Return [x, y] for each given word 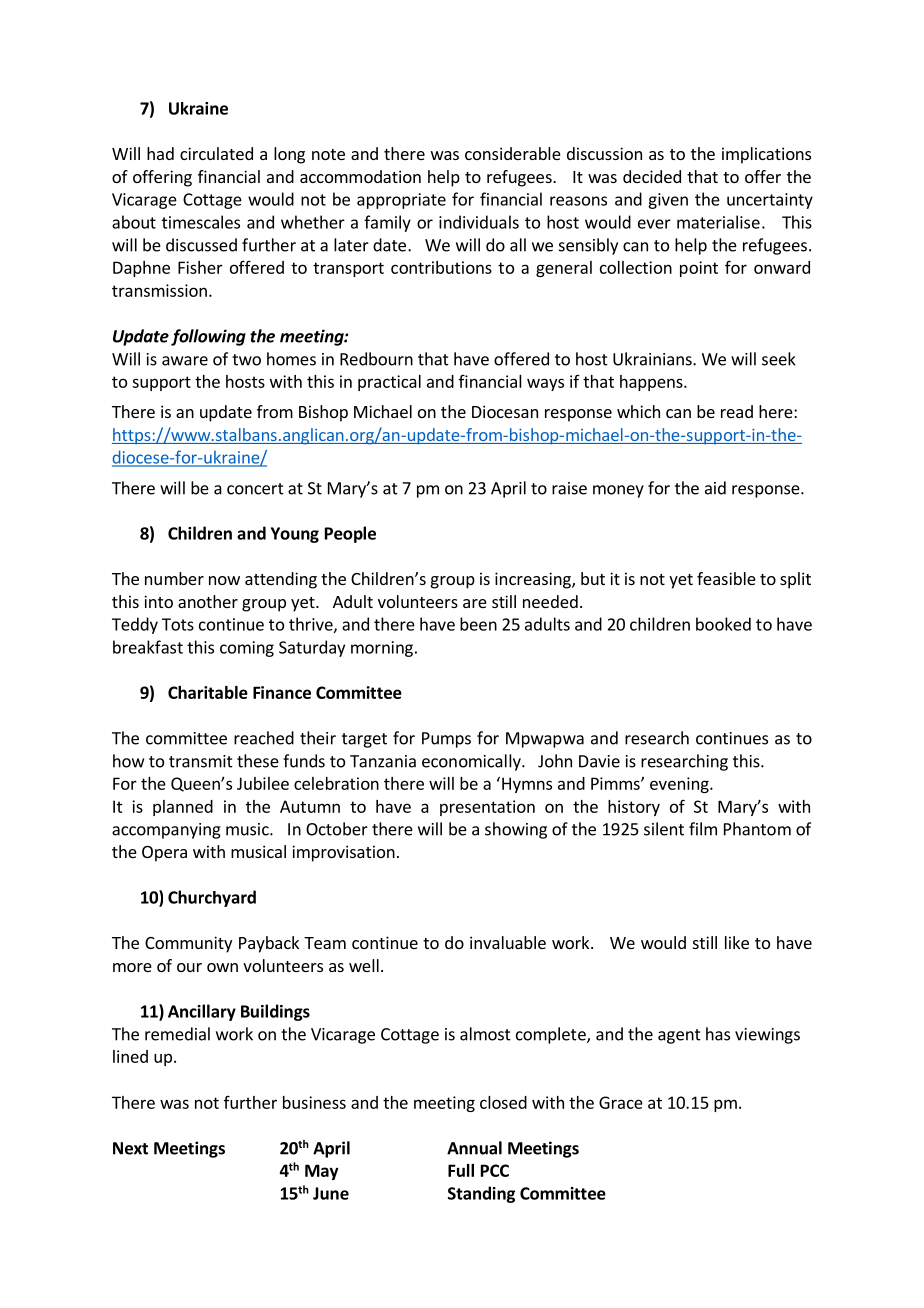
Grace [621, 1102]
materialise [718, 222]
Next [130, 1148]
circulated [216, 153]
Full [461, 1170]
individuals [479, 222]
